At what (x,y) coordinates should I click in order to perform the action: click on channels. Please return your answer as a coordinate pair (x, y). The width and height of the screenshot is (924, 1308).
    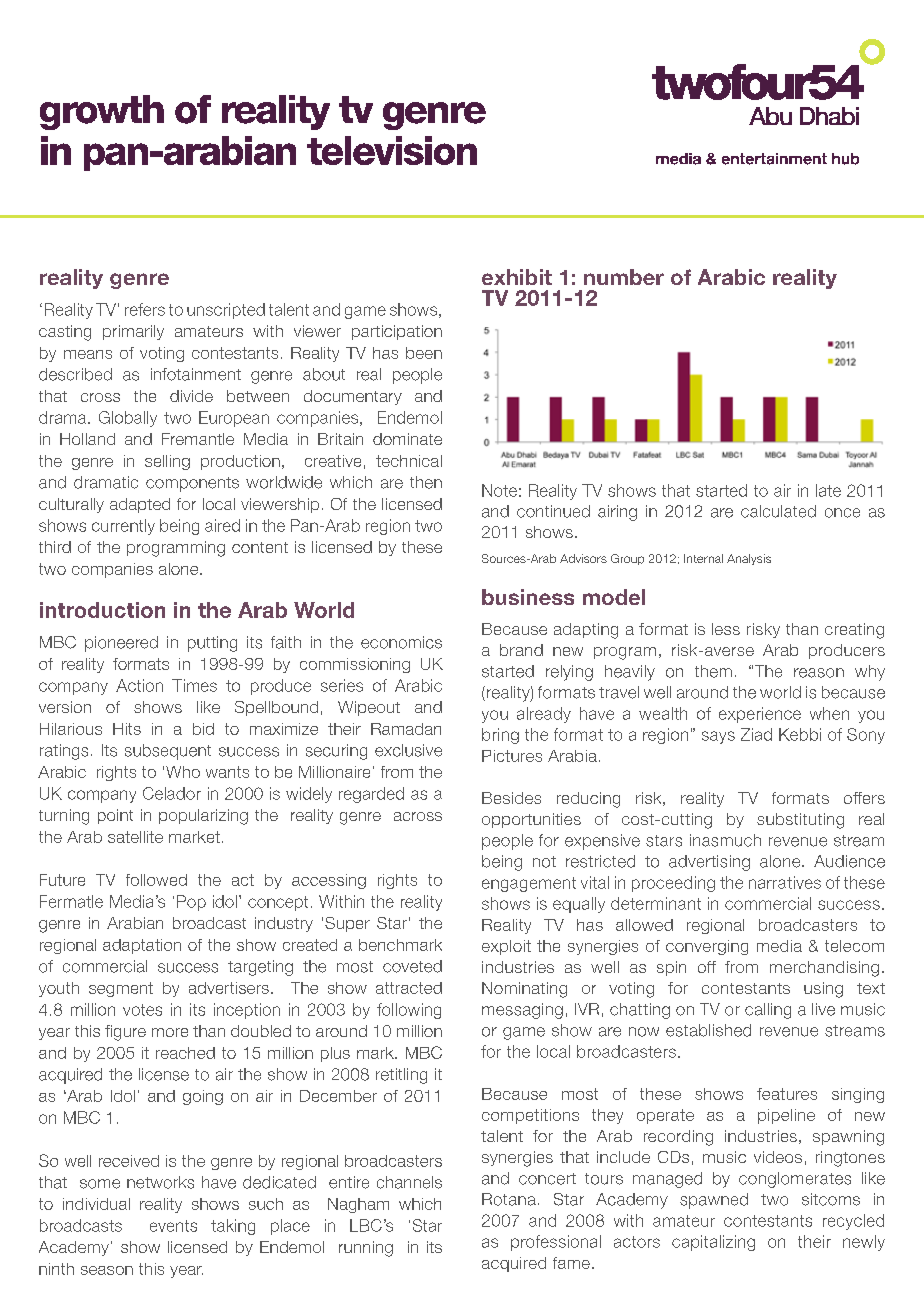
    Looking at the image, I should click on (409, 1182).
